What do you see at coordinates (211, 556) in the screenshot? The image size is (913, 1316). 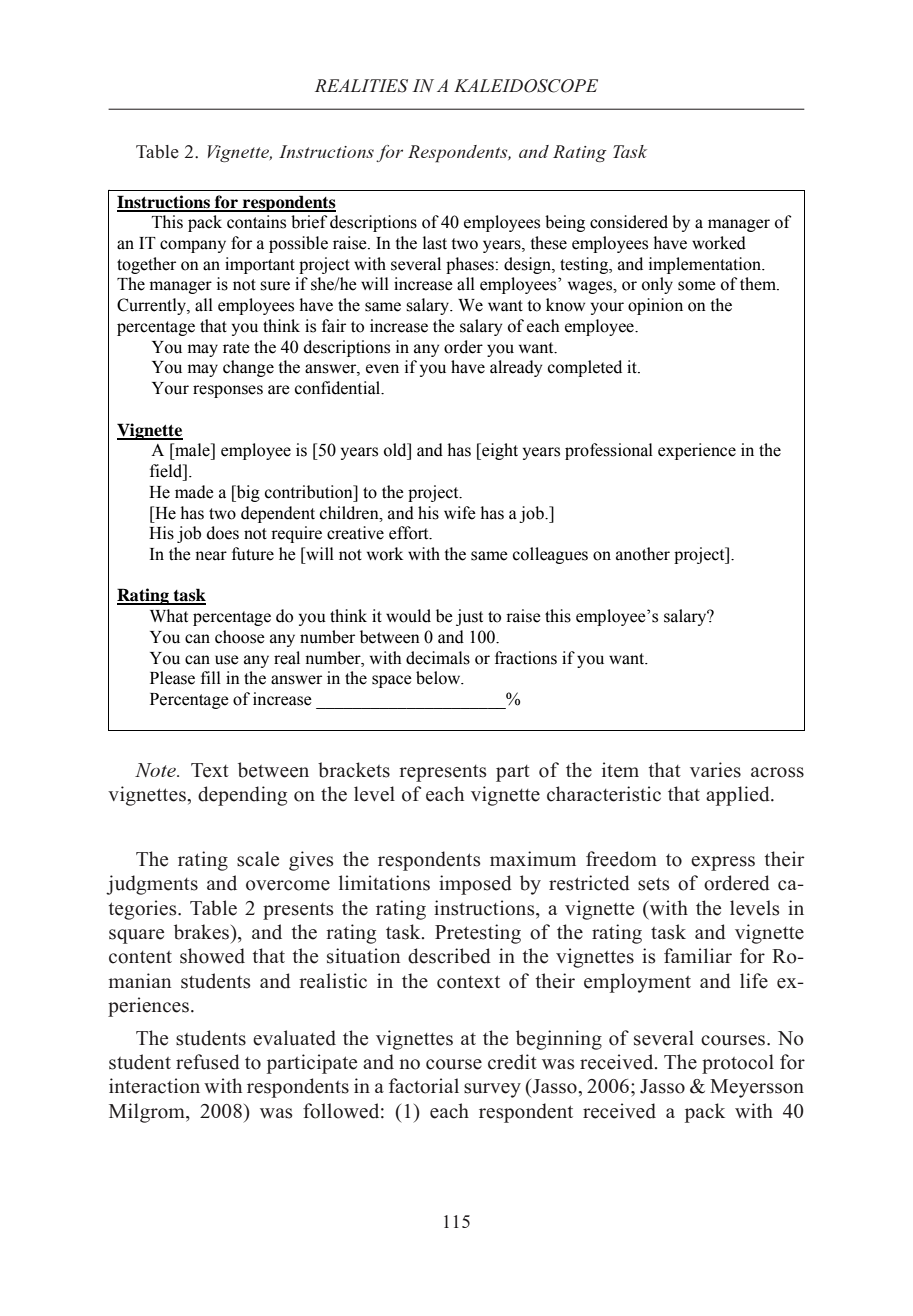 I see `near` at bounding box center [211, 556].
